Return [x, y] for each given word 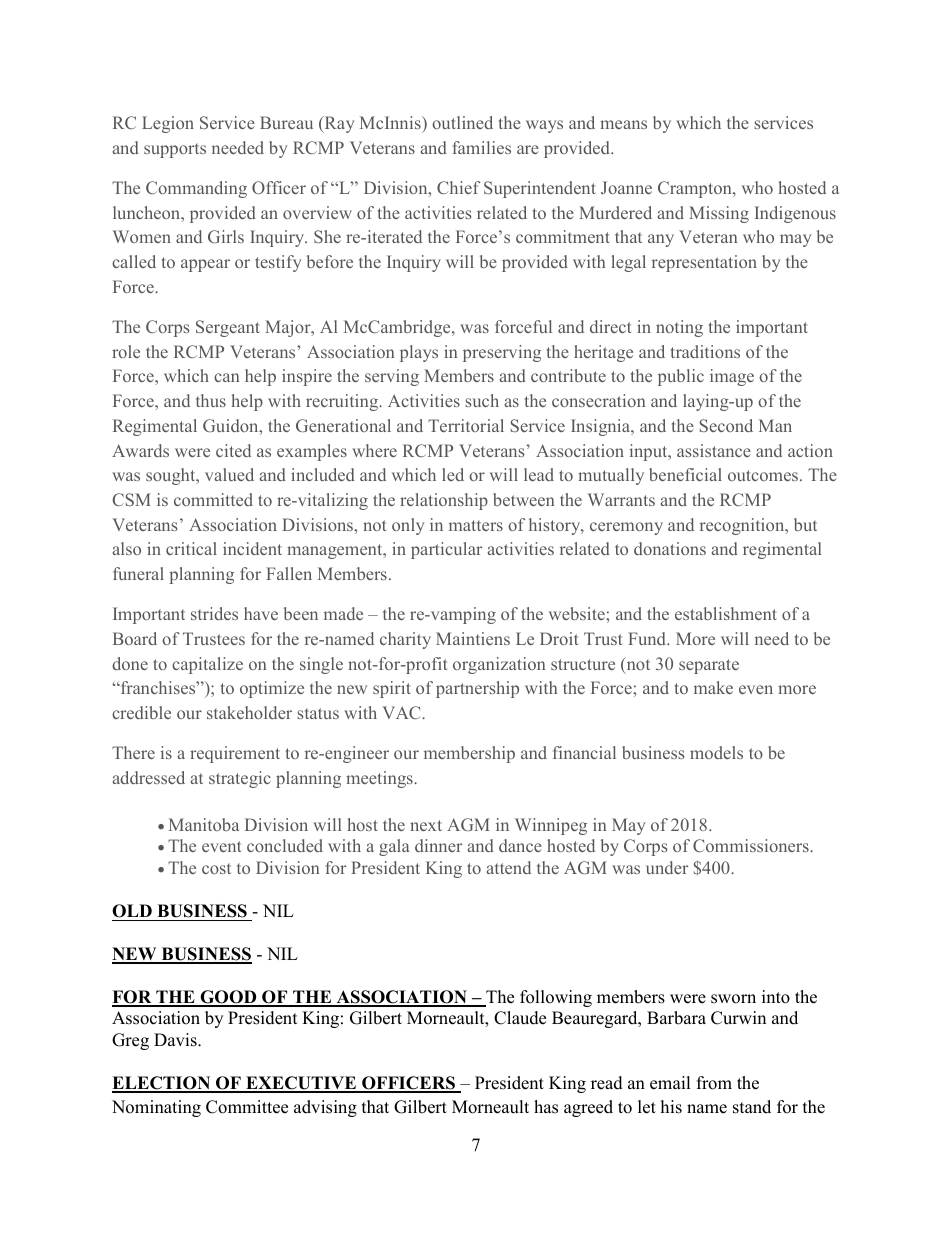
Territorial [466, 425]
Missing [719, 214]
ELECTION [162, 1084]
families [482, 147]
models [716, 752]
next [426, 825]
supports [175, 151]
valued [229, 474]
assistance [714, 450]
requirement [235, 754]
